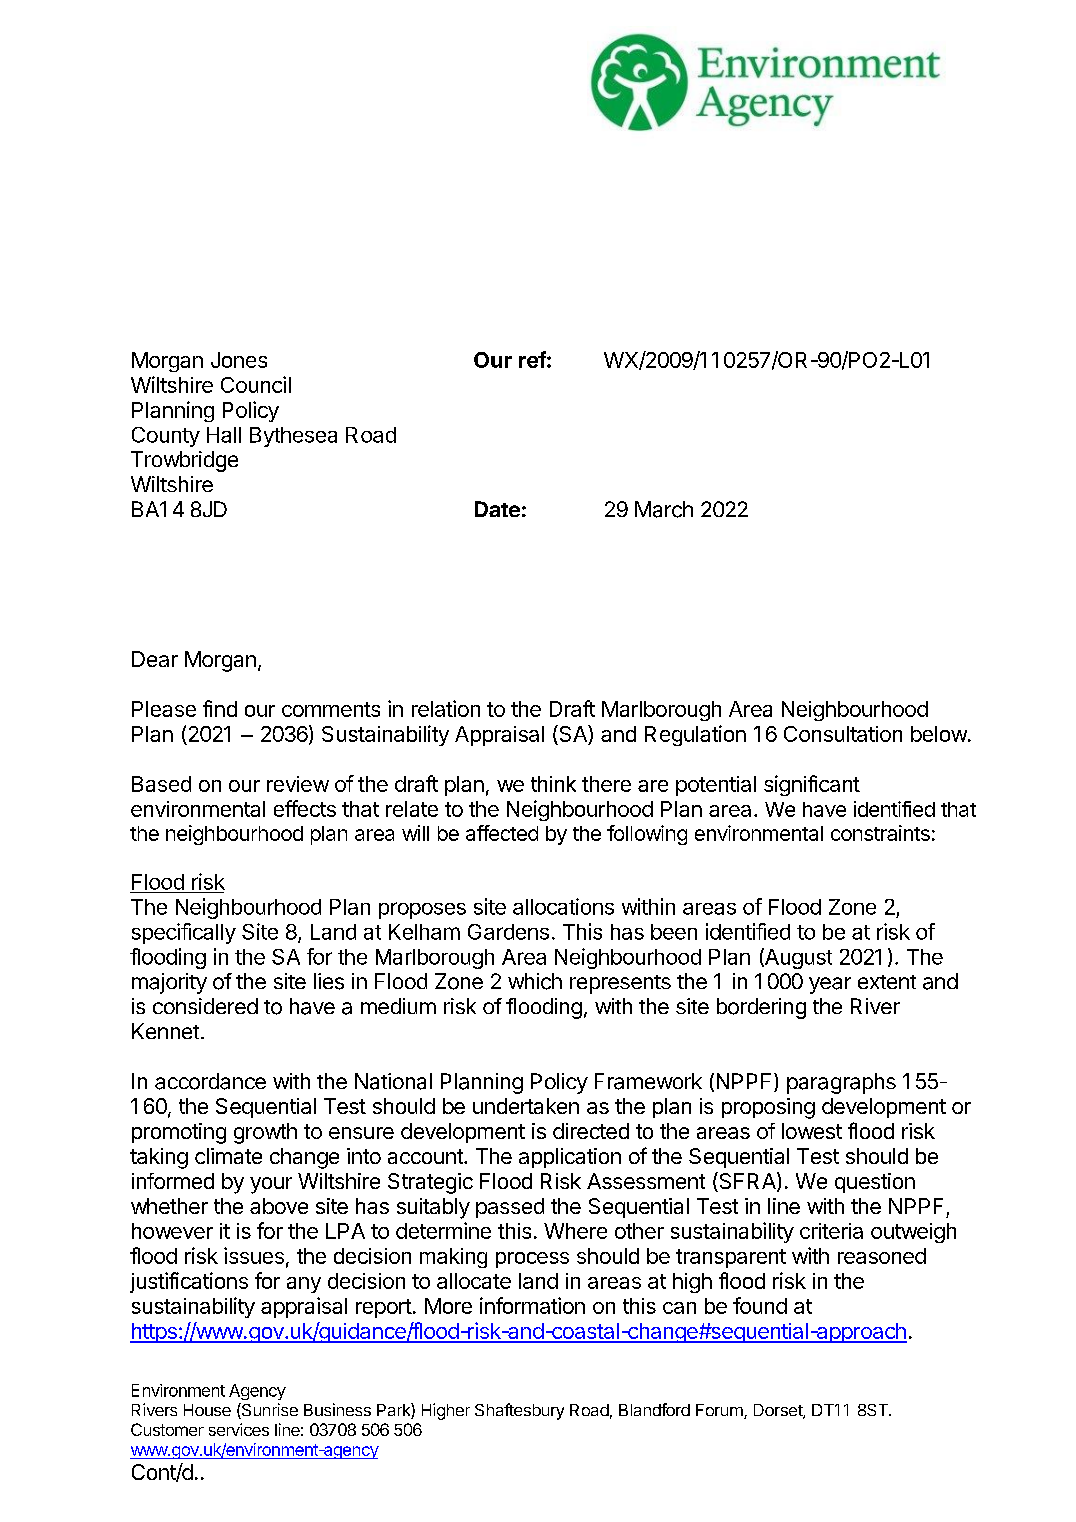 The width and height of the screenshot is (1076, 1522). Describe the element at coordinates (256, 384) in the screenshot. I see `Council` at that location.
